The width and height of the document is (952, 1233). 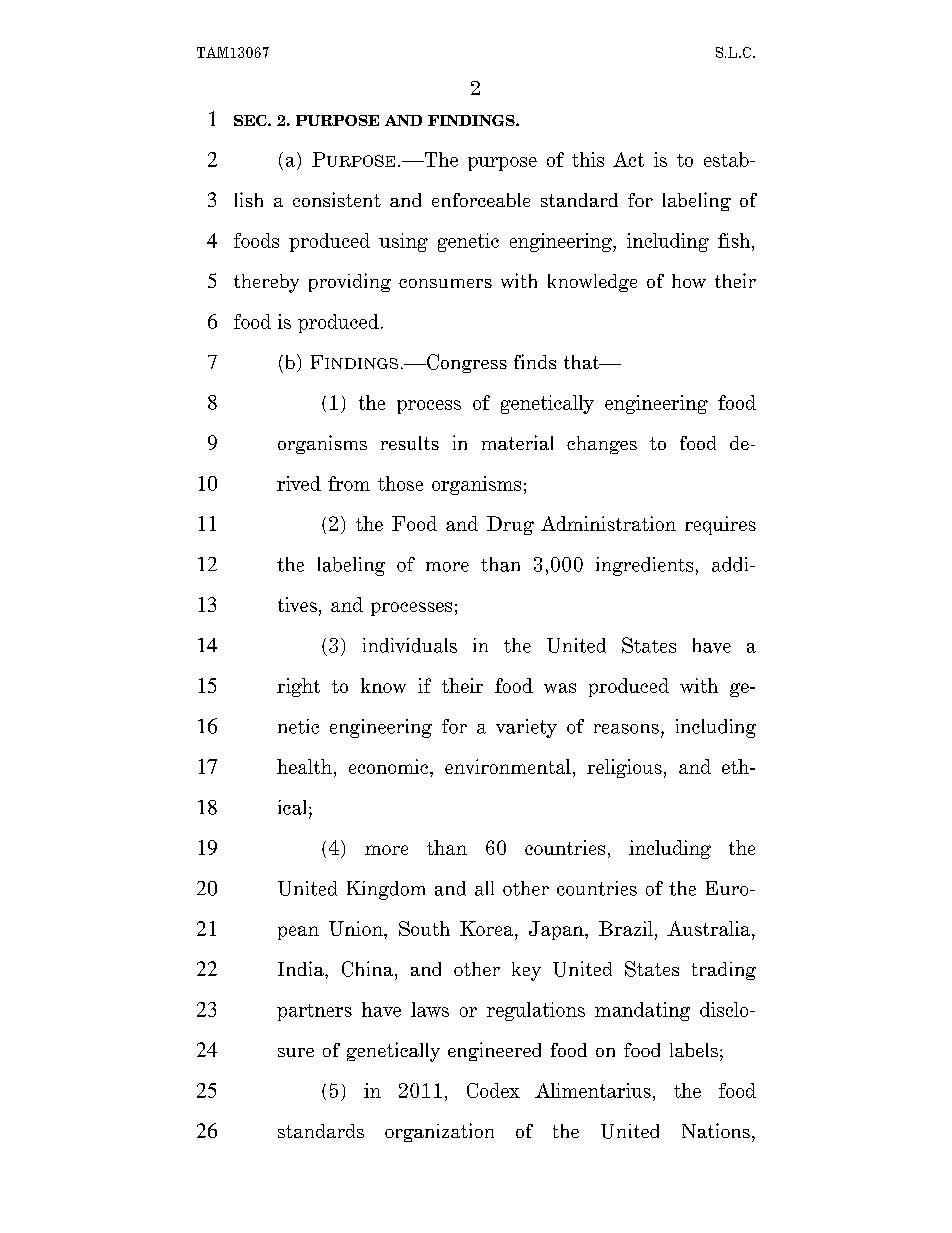 What do you see at coordinates (508, 766) in the document?
I see `environmental` at bounding box center [508, 766].
